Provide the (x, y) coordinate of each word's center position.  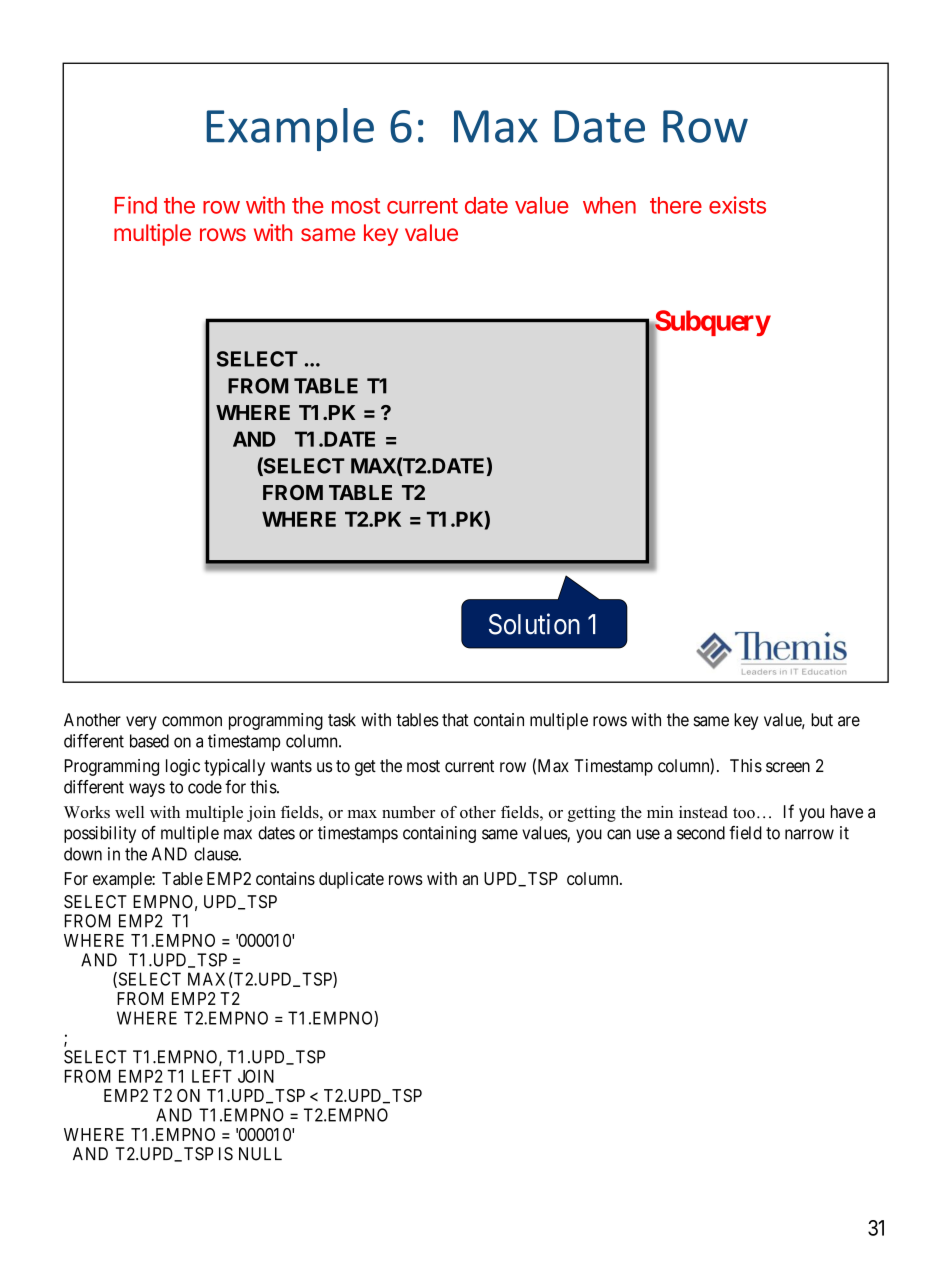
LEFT (212, 1076)
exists (737, 205)
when (609, 205)
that (455, 720)
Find (136, 205)
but (822, 720)
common (192, 721)
